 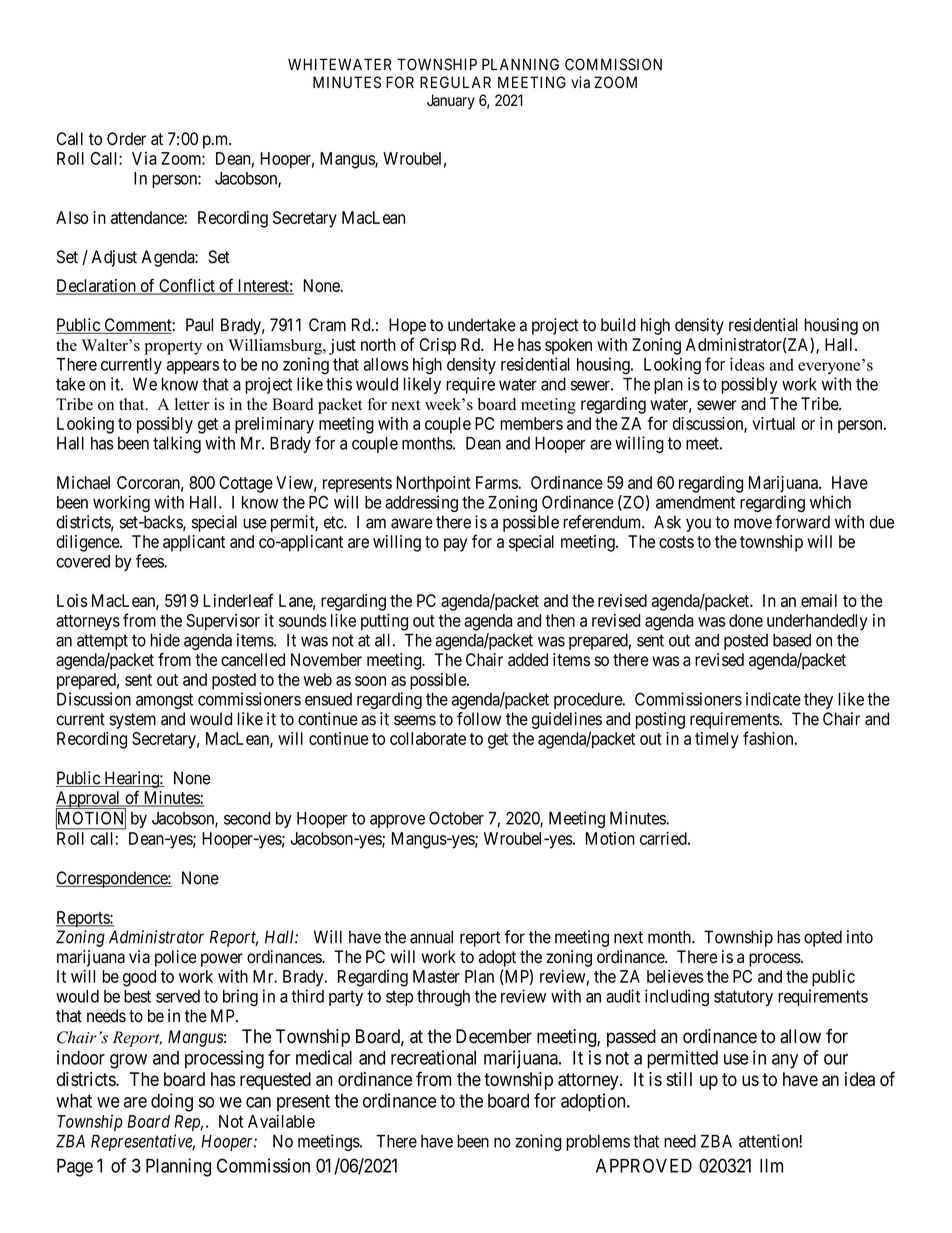 I want to click on police, so click(x=176, y=958).
